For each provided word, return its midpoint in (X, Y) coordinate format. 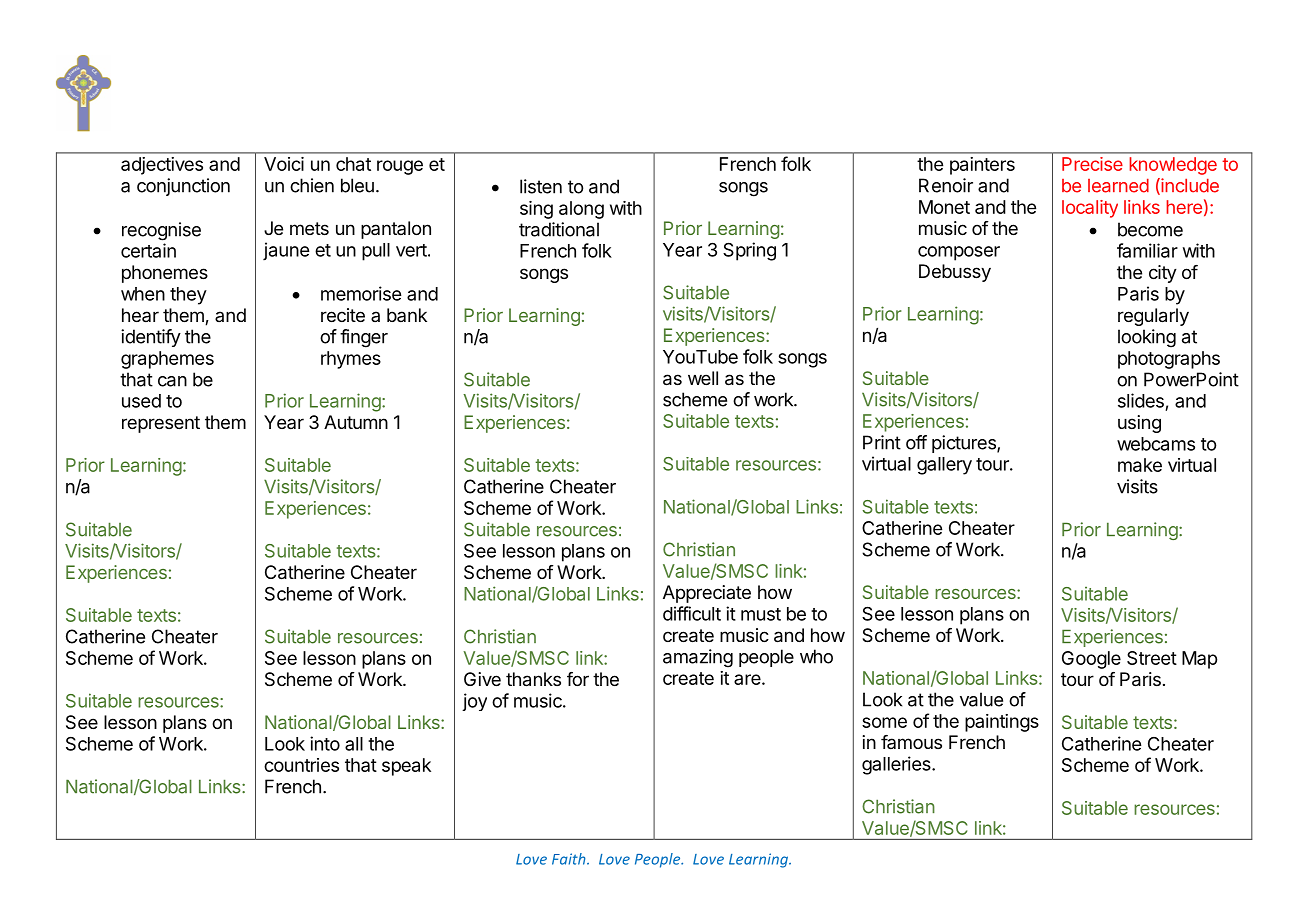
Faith (570, 859)
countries (301, 765)
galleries (897, 765)
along (581, 210)
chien (312, 185)
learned (1118, 185)
